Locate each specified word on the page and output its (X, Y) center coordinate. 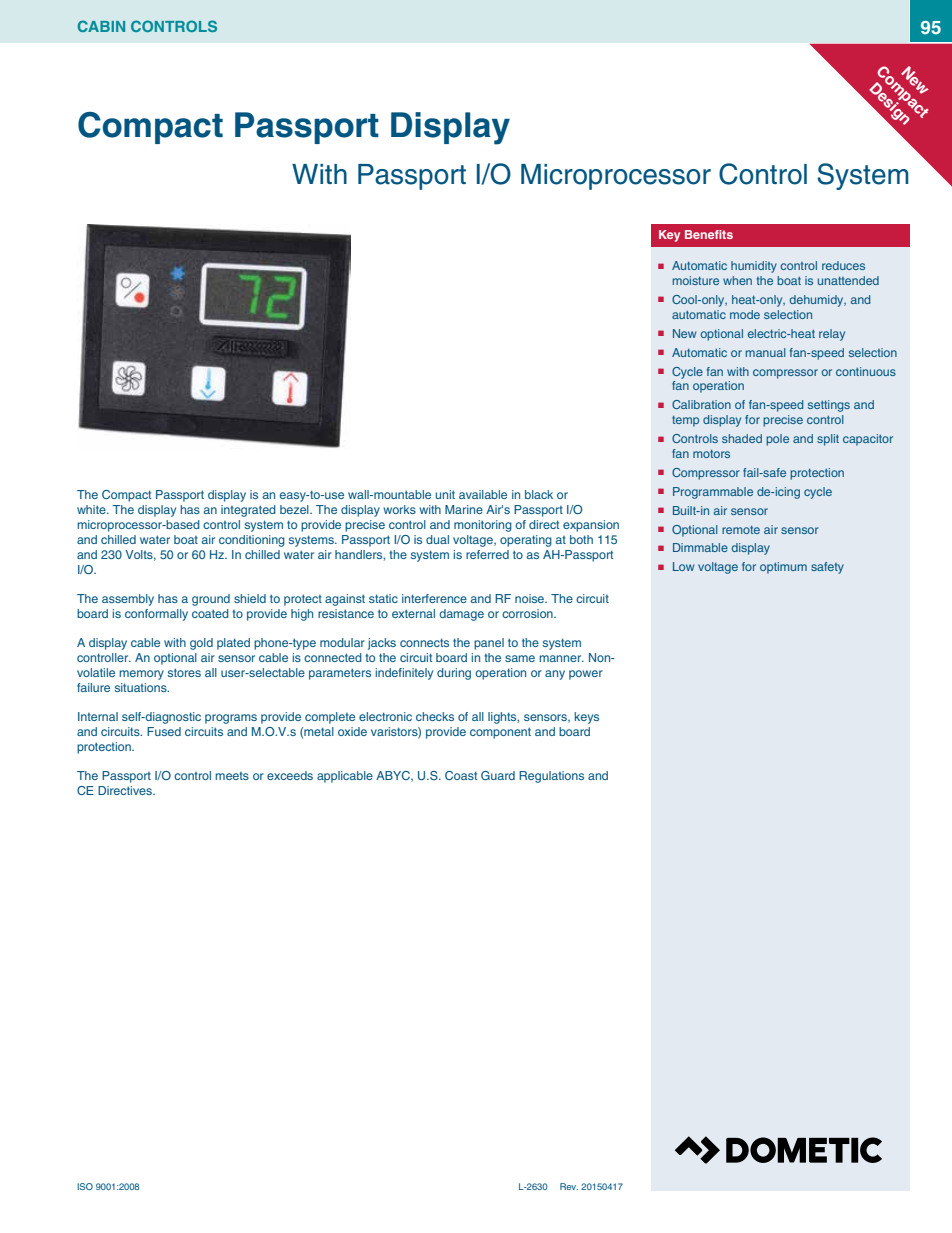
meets (232, 776)
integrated (248, 511)
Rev (569, 1186)
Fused (164, 731)
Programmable (713, 493)
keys (586, 718)
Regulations (551, 777)
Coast (461, 775)
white (92, 509)
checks (435, 716)
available (483, 494)
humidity (754, 267)
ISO (85, 1186)
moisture (696, 280)
